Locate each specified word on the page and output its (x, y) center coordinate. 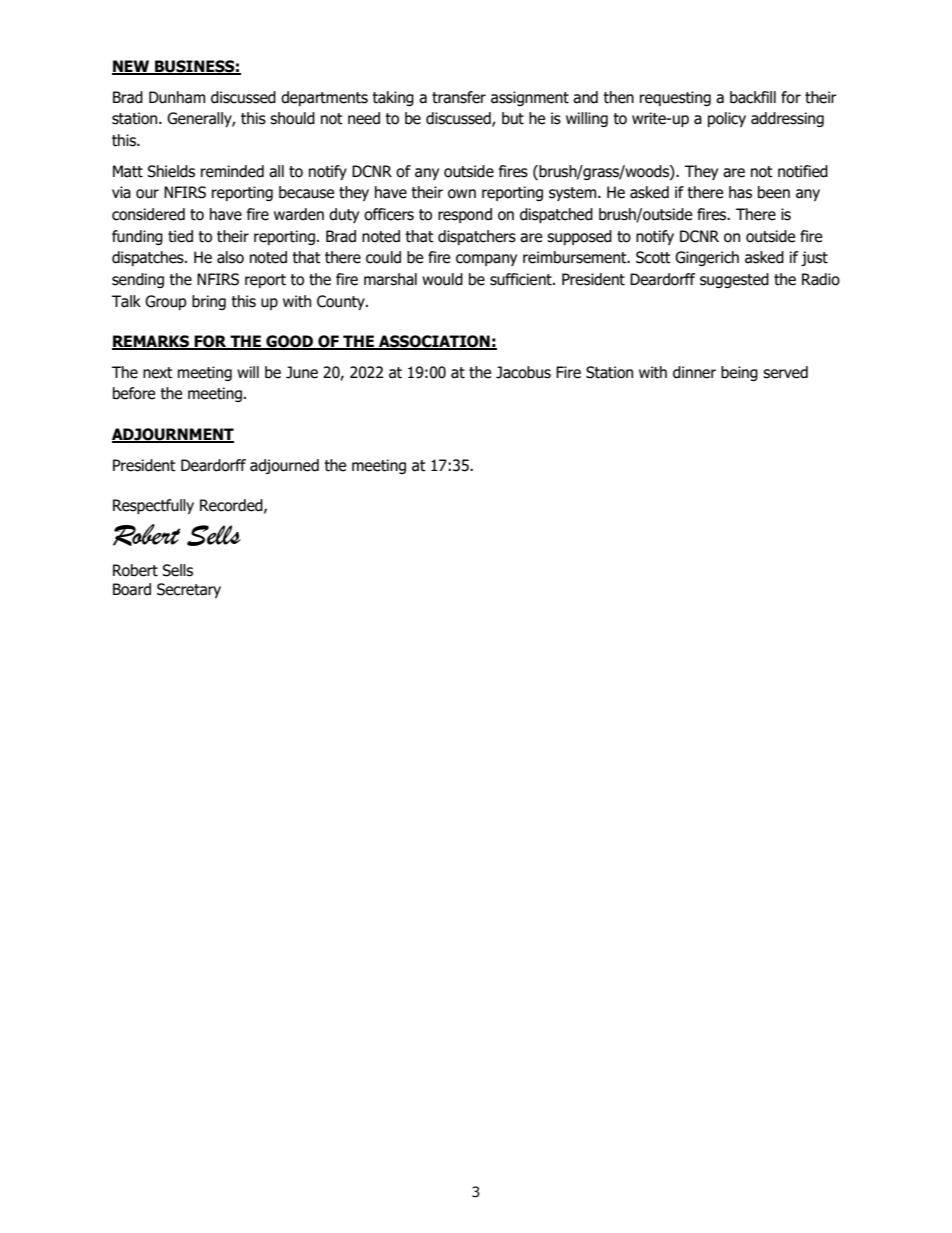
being (739, 373)
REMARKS (151, 342)
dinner (694, 372)
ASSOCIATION (434, 342)
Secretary (189, 590)
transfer (459, 97)
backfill (753, 97)
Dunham (177, 97)
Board (132, 589)
